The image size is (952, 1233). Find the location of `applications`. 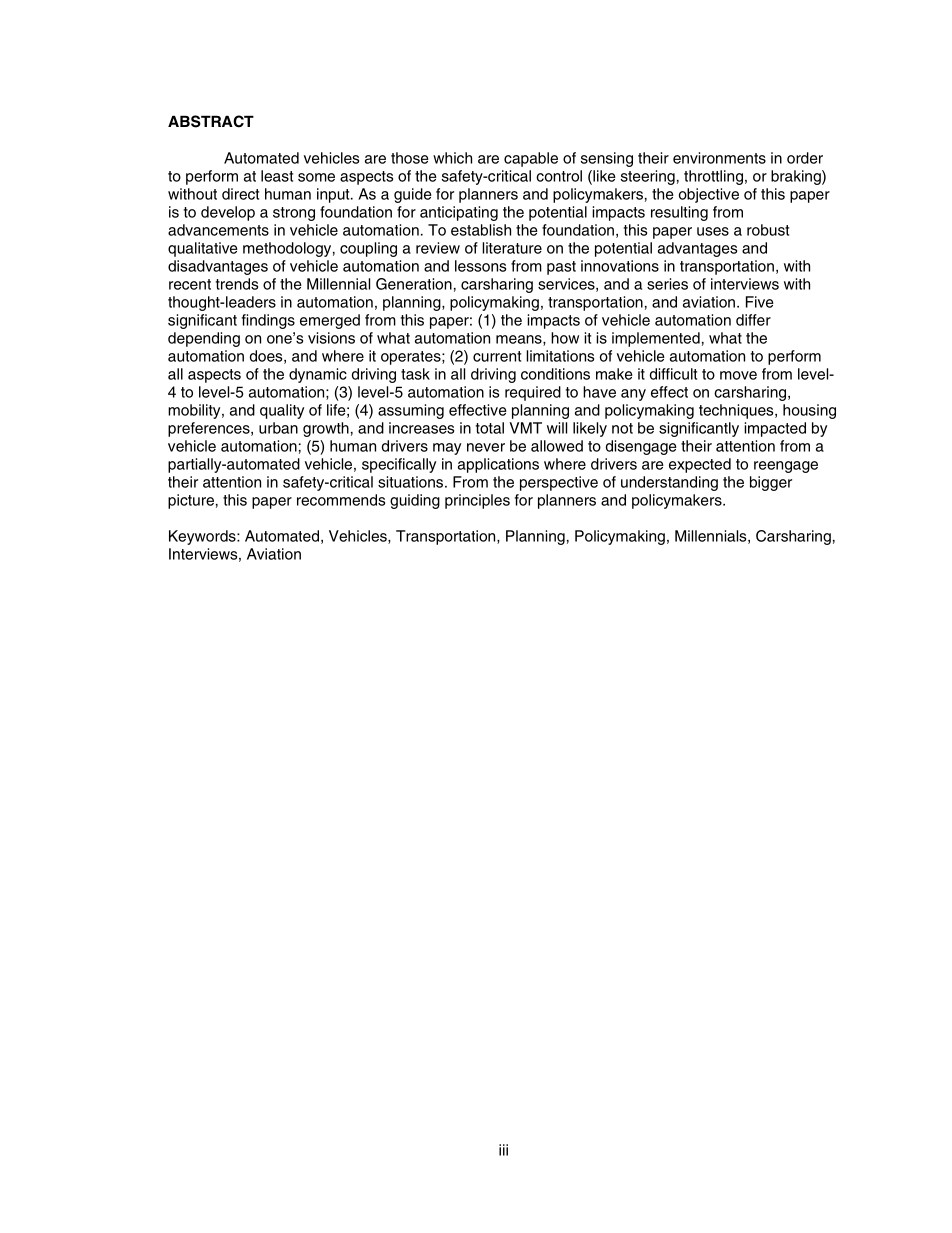

applications is located at coordinates (498, 465).
